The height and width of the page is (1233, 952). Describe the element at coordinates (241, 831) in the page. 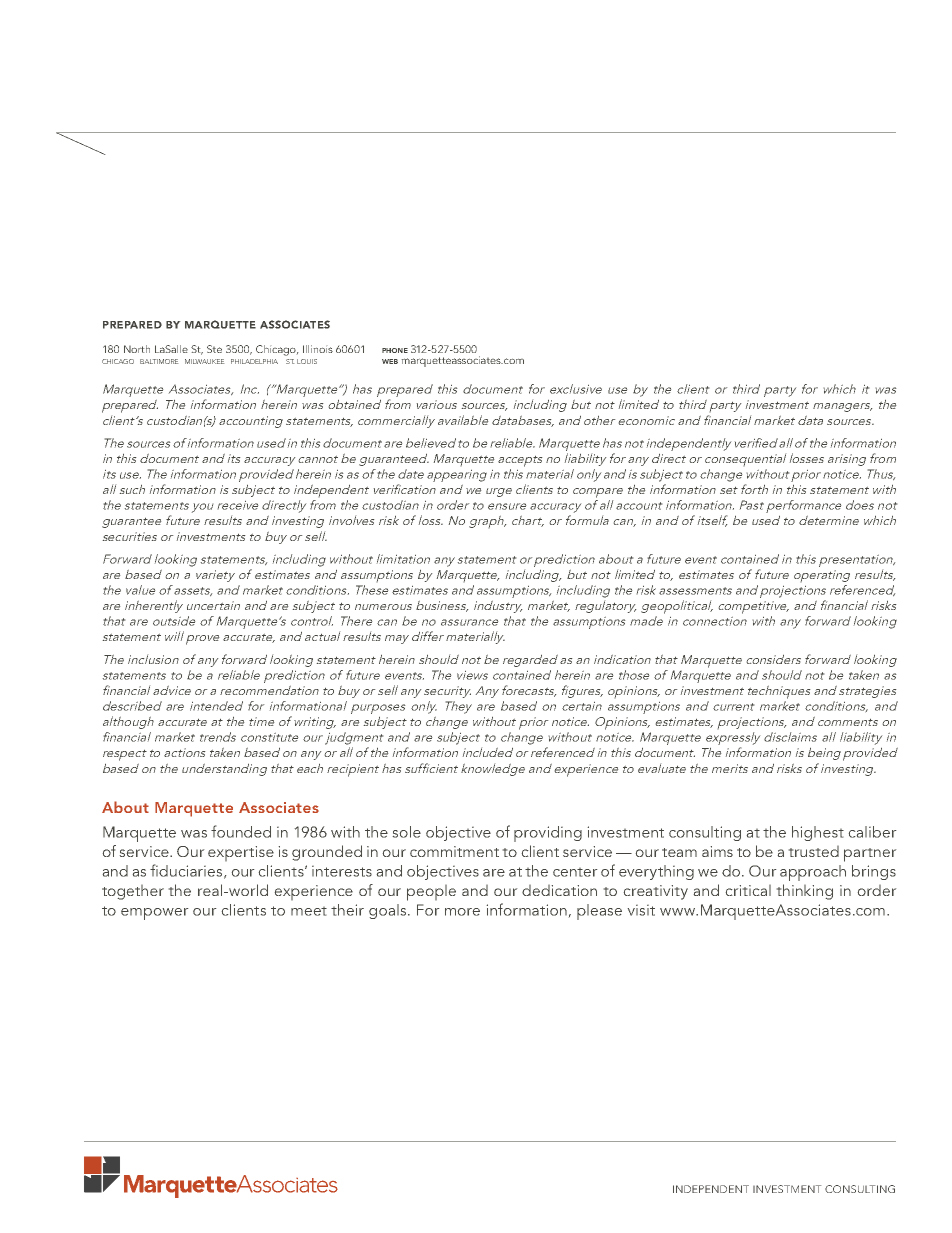

I see `founded` at that location.
